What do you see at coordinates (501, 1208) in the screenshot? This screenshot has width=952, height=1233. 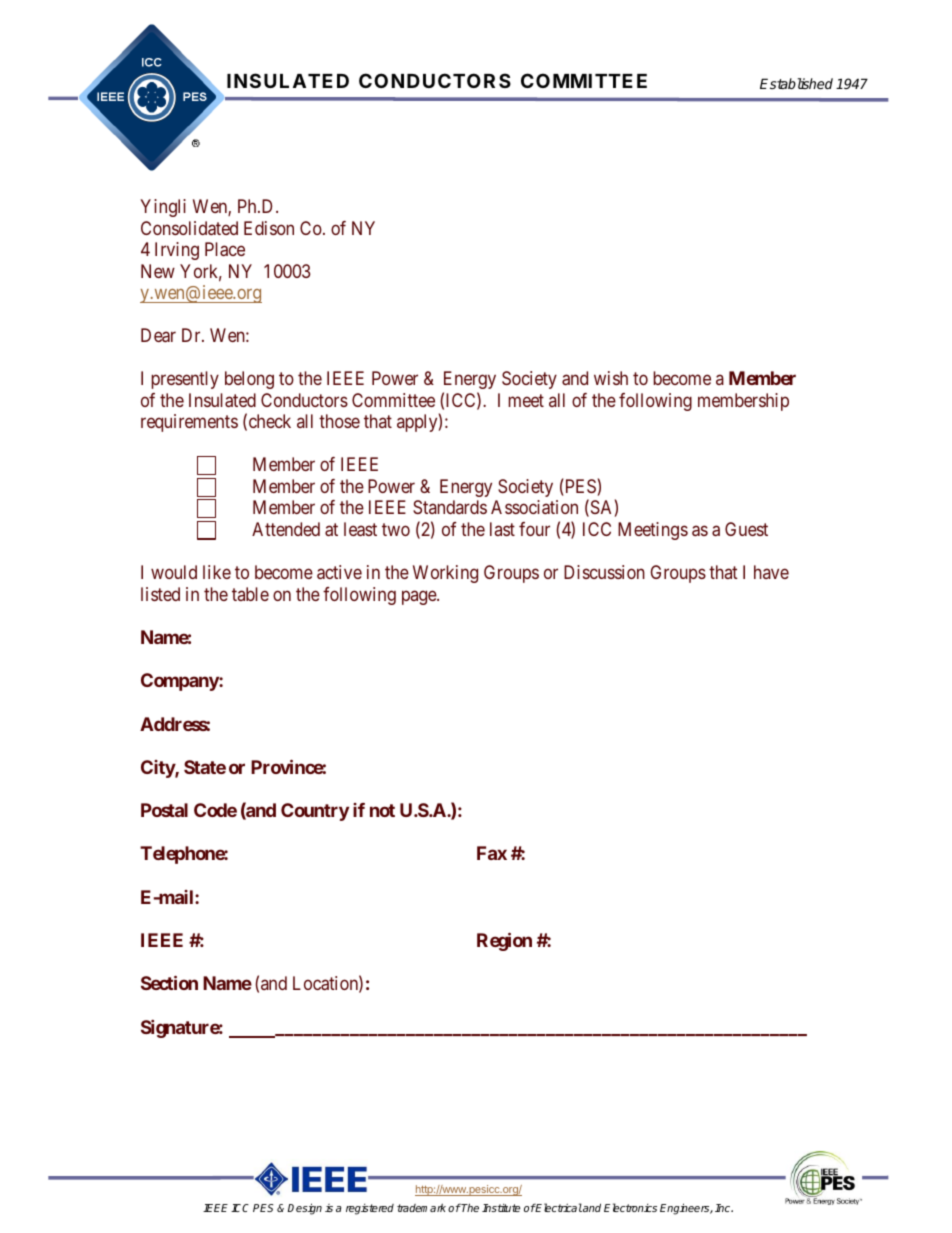 I see `Institute` at bounding box center [501, 1208].
